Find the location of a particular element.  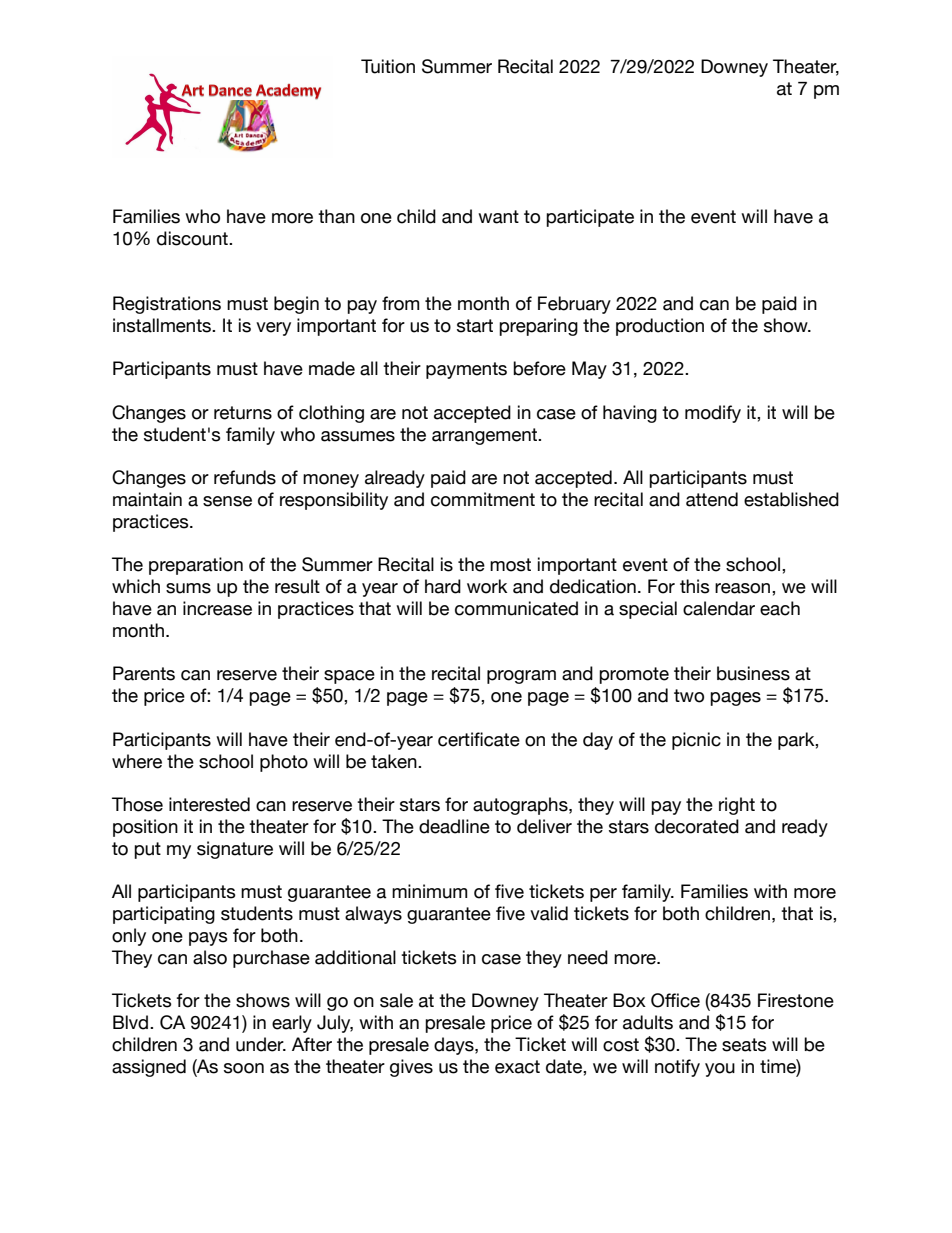

installments is located at coordinates (163, 325).
